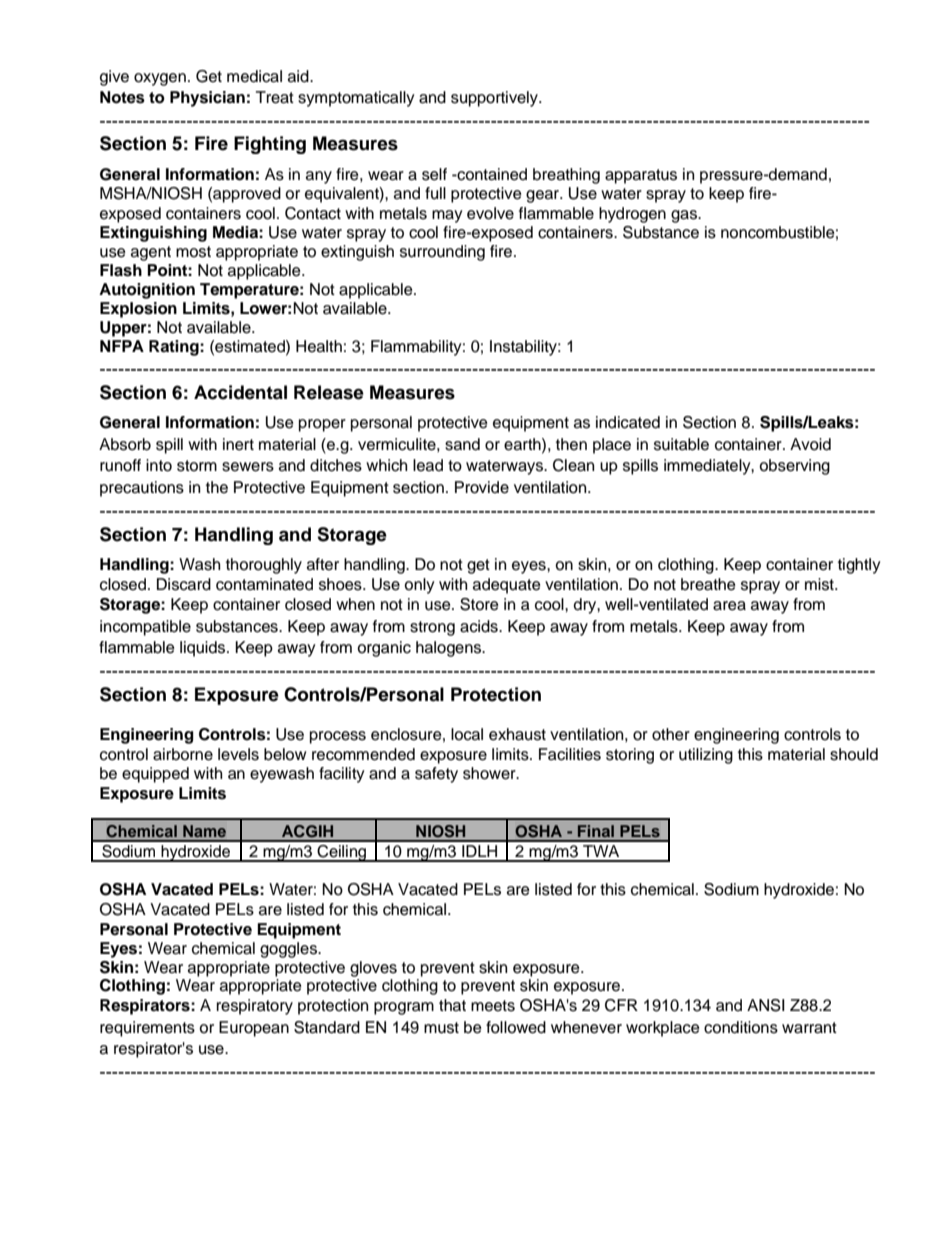 The height and width of the page is (1233, 952). Describe the element at coordinates (184, 584) in the page. I see `Discard` at that location.
